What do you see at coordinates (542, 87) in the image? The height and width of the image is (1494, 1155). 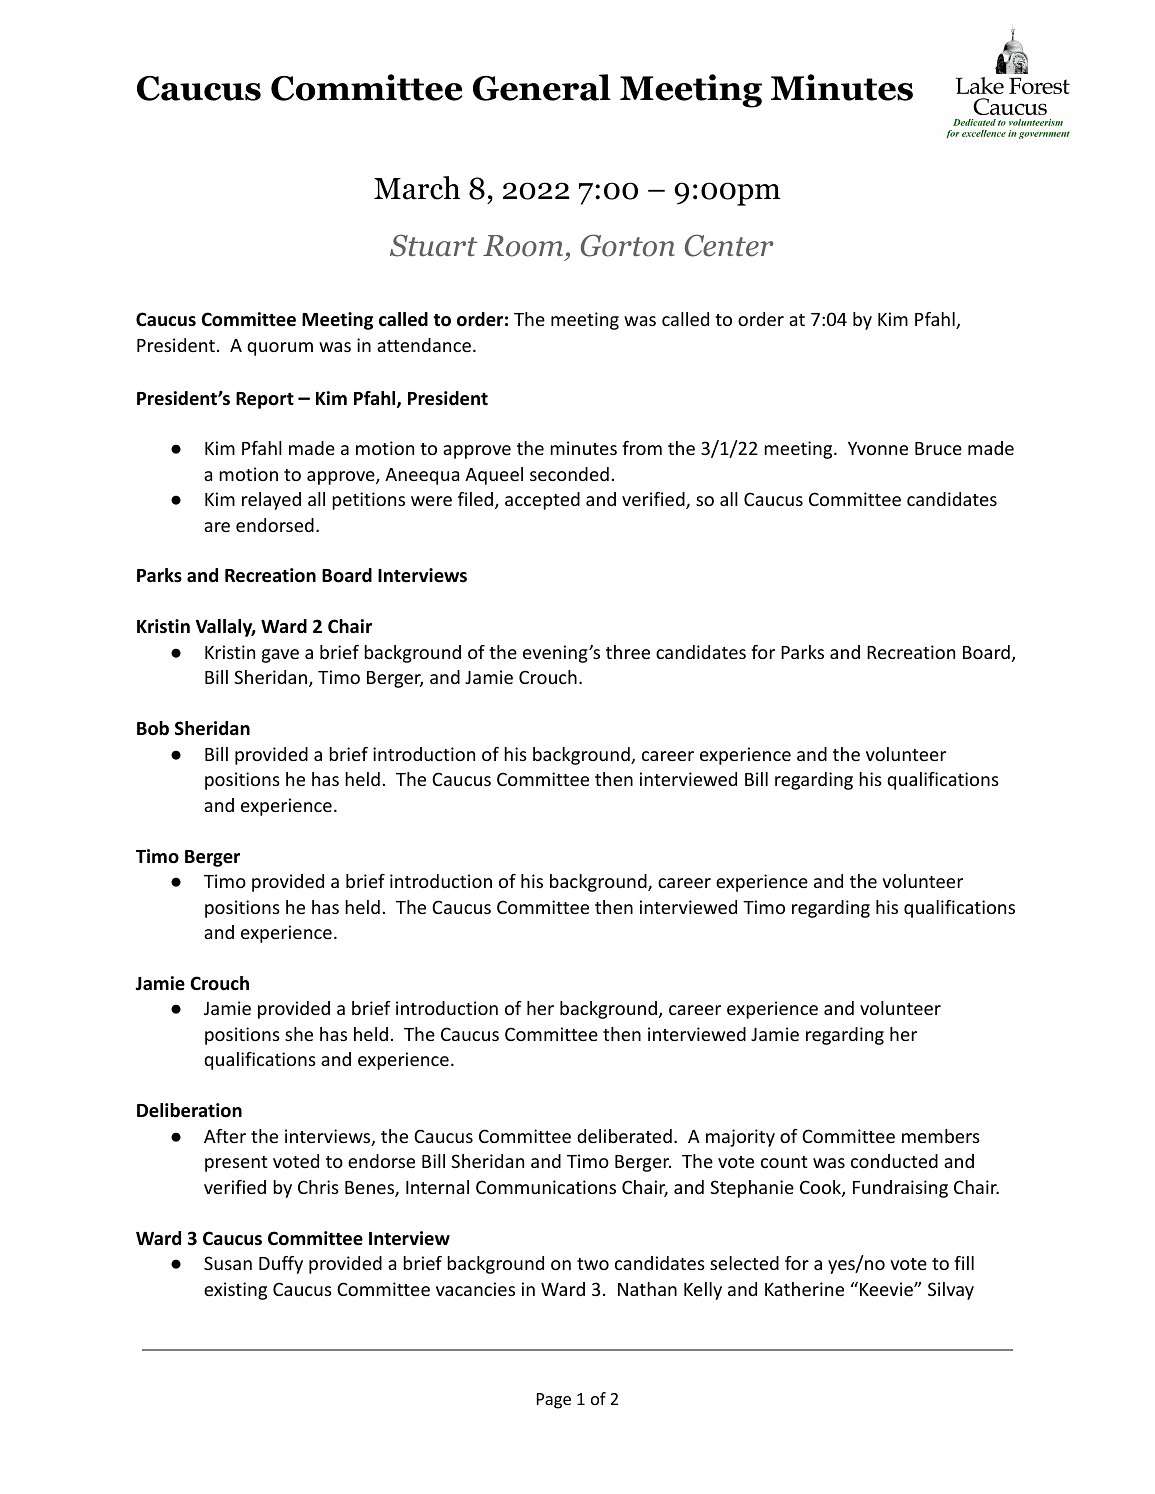 I see `General` at bounding box center [542, 87].
